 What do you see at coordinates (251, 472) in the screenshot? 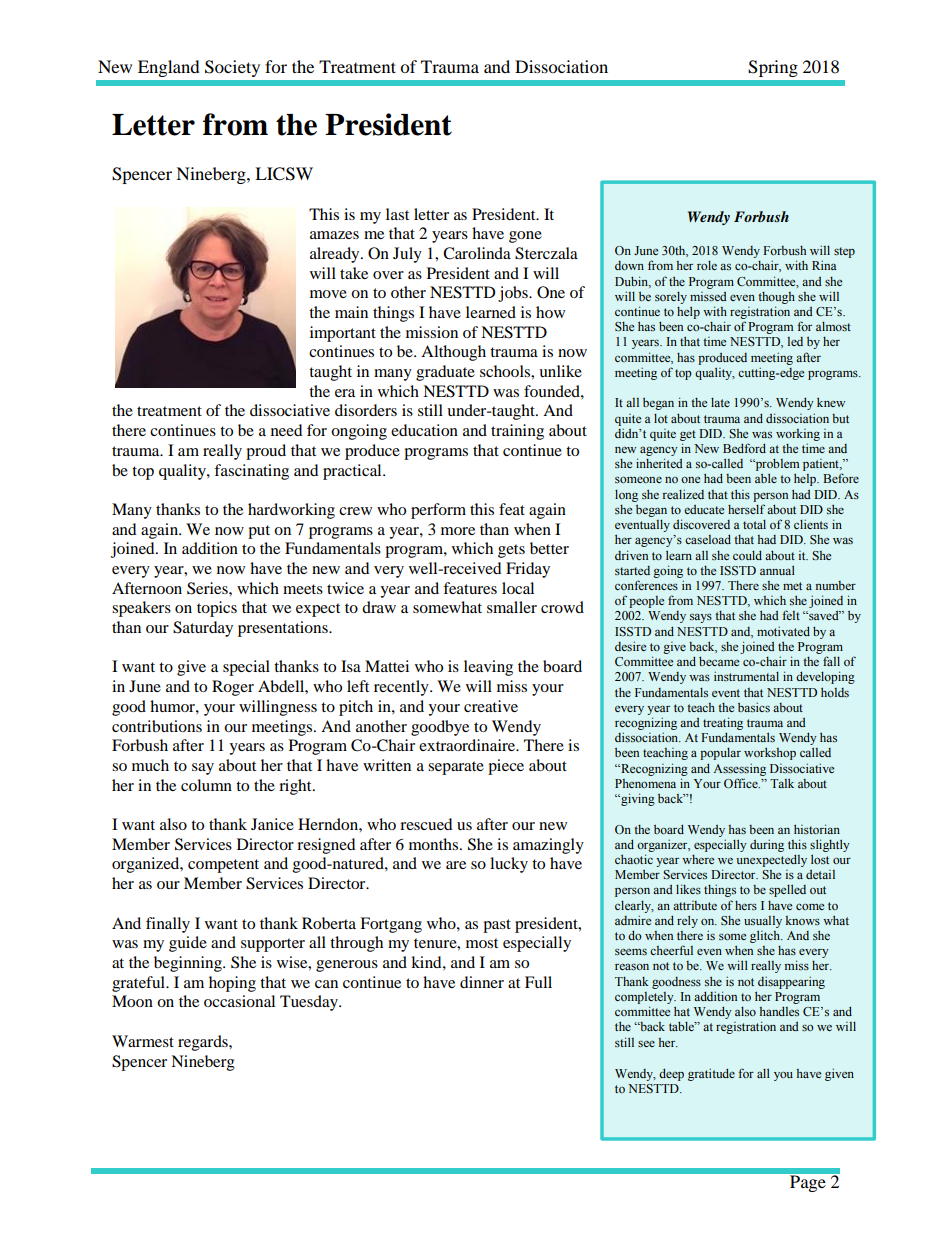
I see `fascinating` at bounding box center [251, 472].
